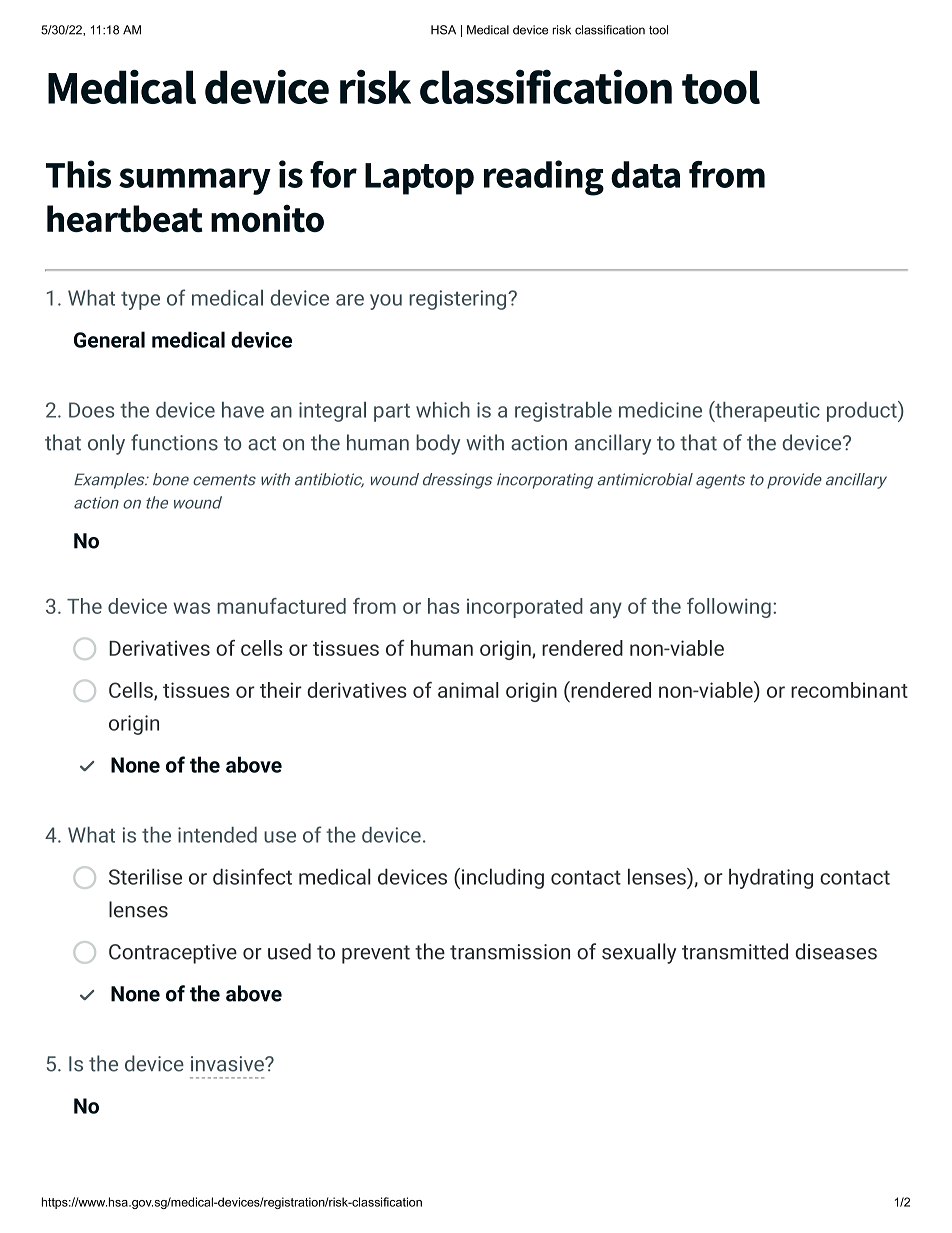  Describe the element at coordinates (849, 690) in the document. I see `recombinant` at that location.
